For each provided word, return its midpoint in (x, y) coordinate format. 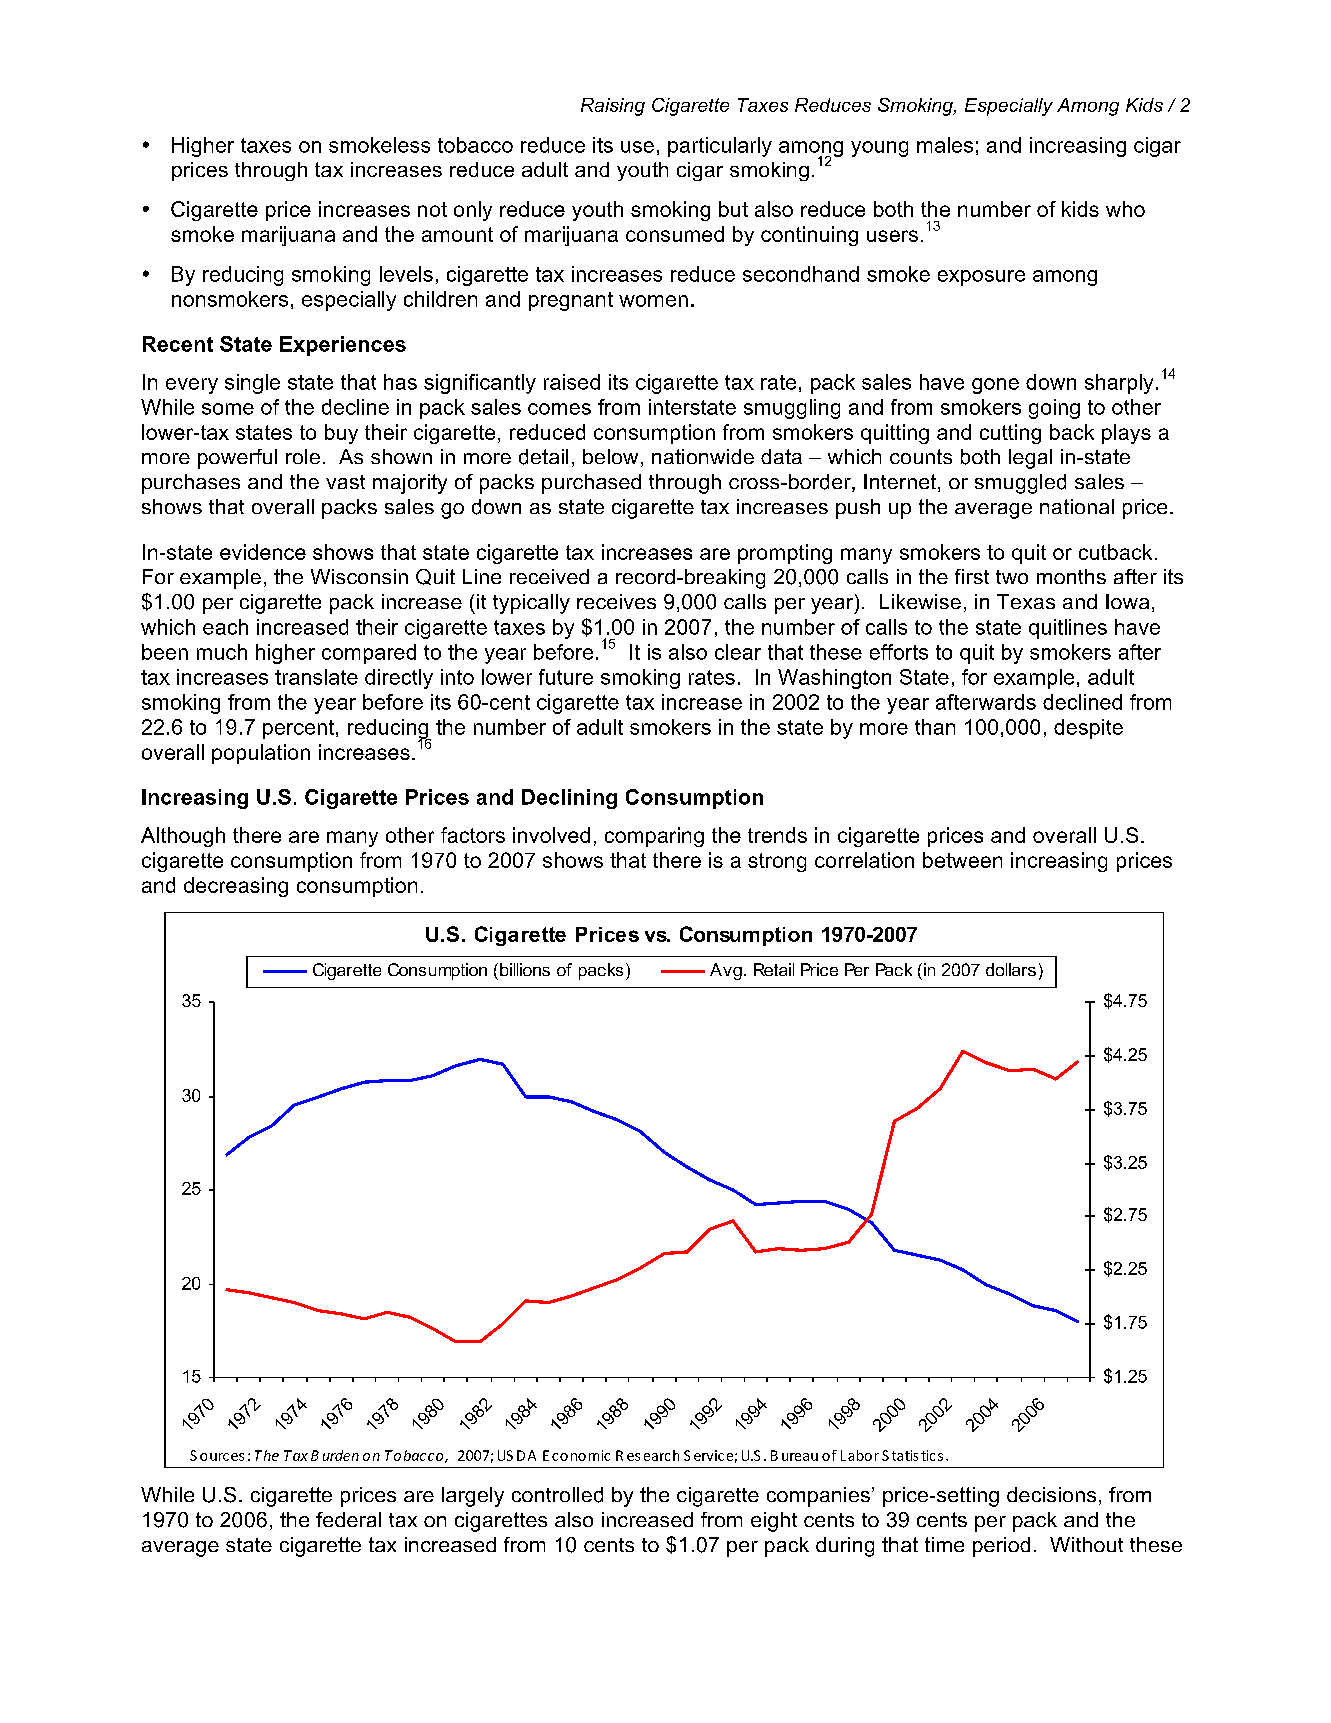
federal (348, 1519)
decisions (1051, 1494)
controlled (557, 1495)
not (432, 209)
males (945, 145)
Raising (613, 107)
